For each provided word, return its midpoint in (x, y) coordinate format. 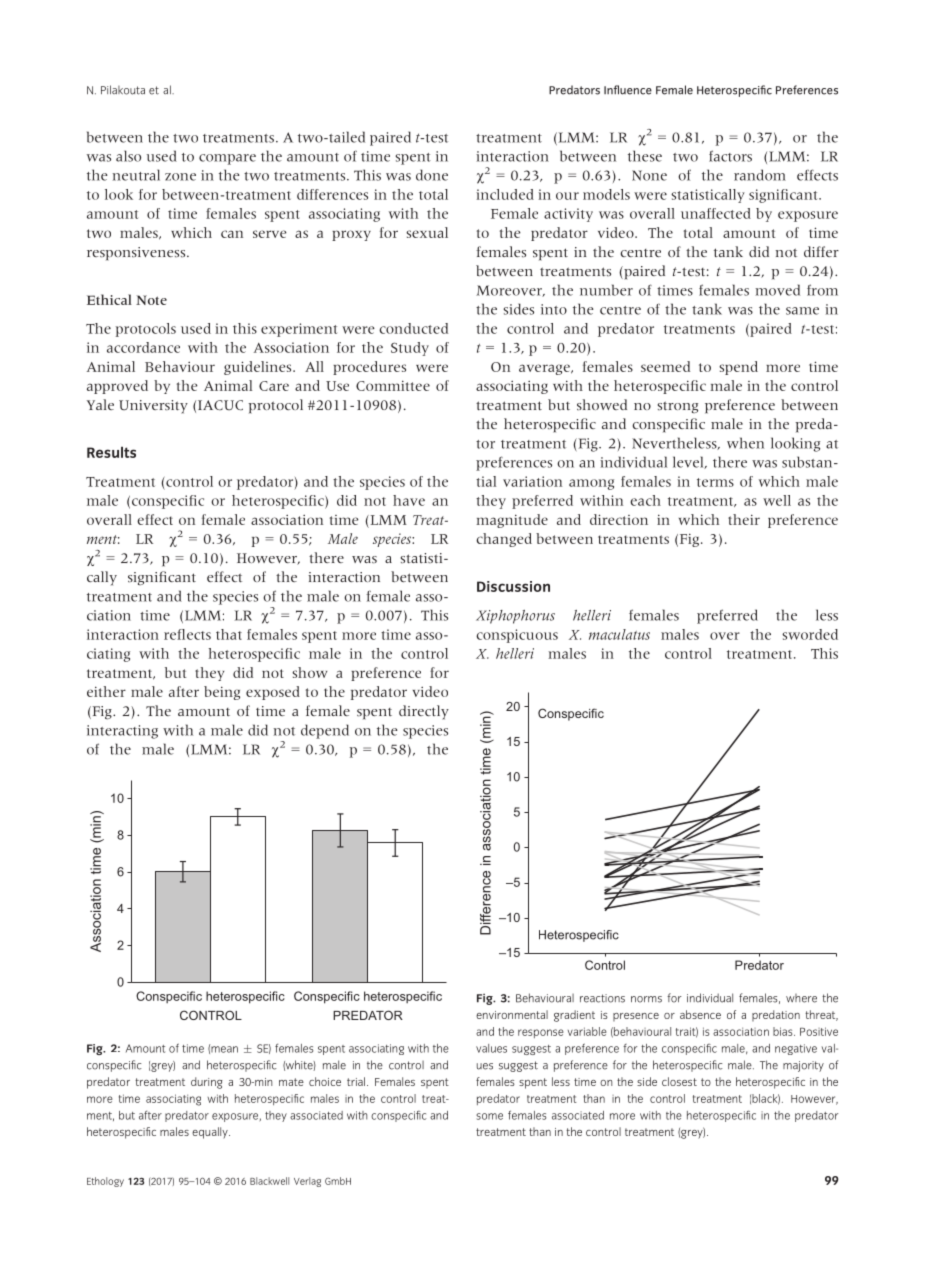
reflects (187, 634)
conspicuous (517, 636)
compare (227, 159)
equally (211, 1133)
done (432, 175)
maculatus (619, 634)
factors (730, 156)
